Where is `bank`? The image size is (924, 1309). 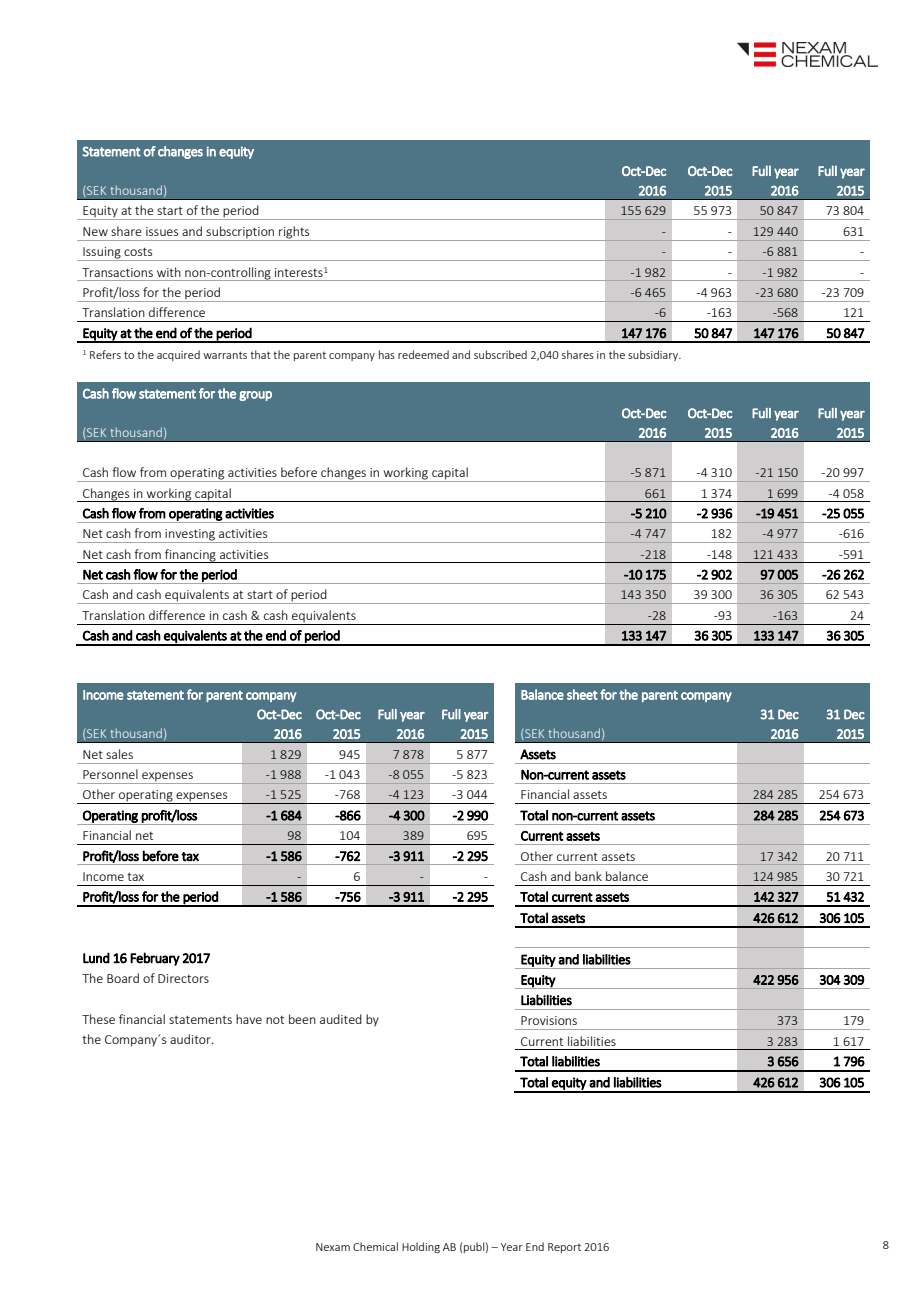
bank is located at coordinates (588, 876).
